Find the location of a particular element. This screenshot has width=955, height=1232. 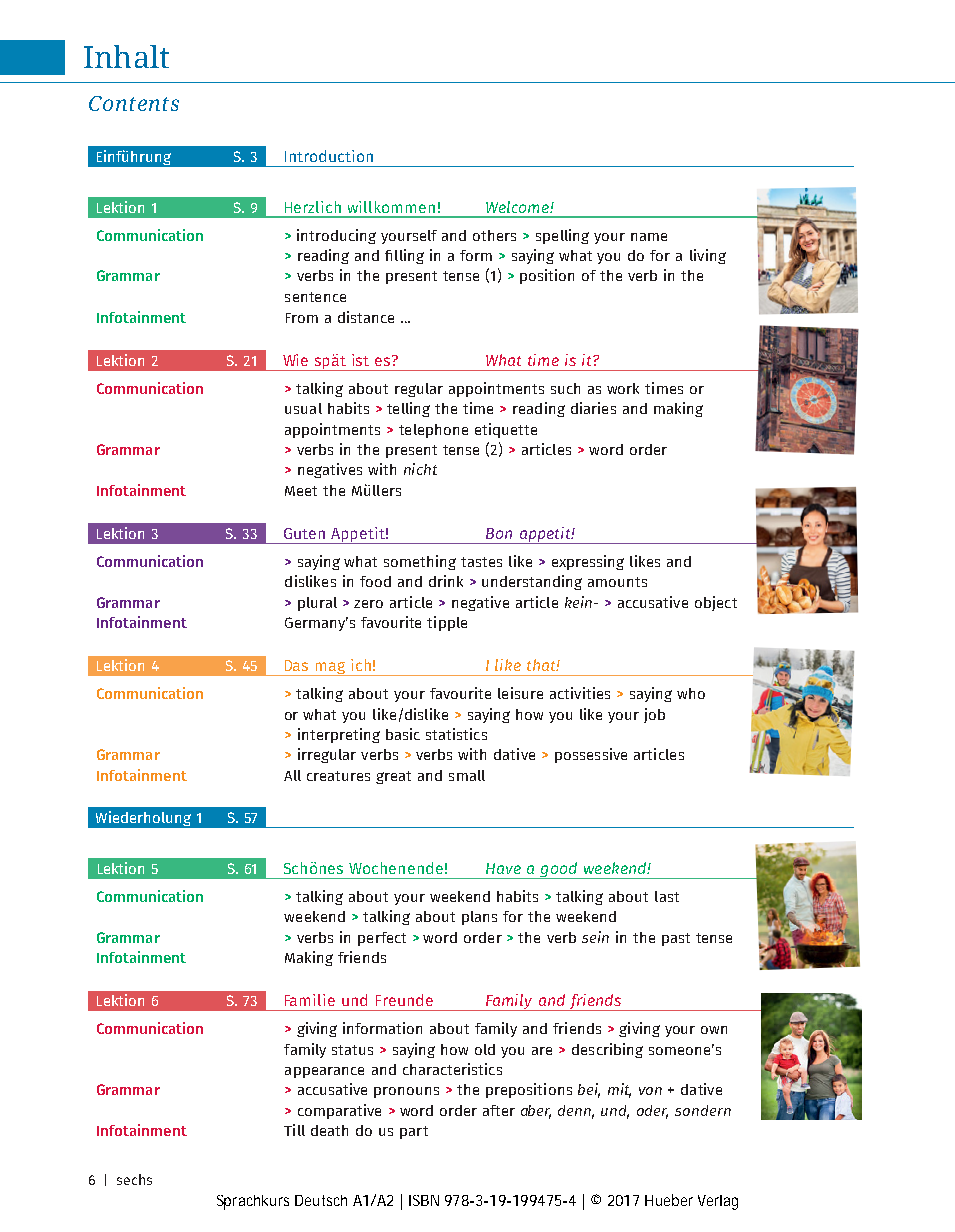

Familie is located at coordinates (310, 1000).
